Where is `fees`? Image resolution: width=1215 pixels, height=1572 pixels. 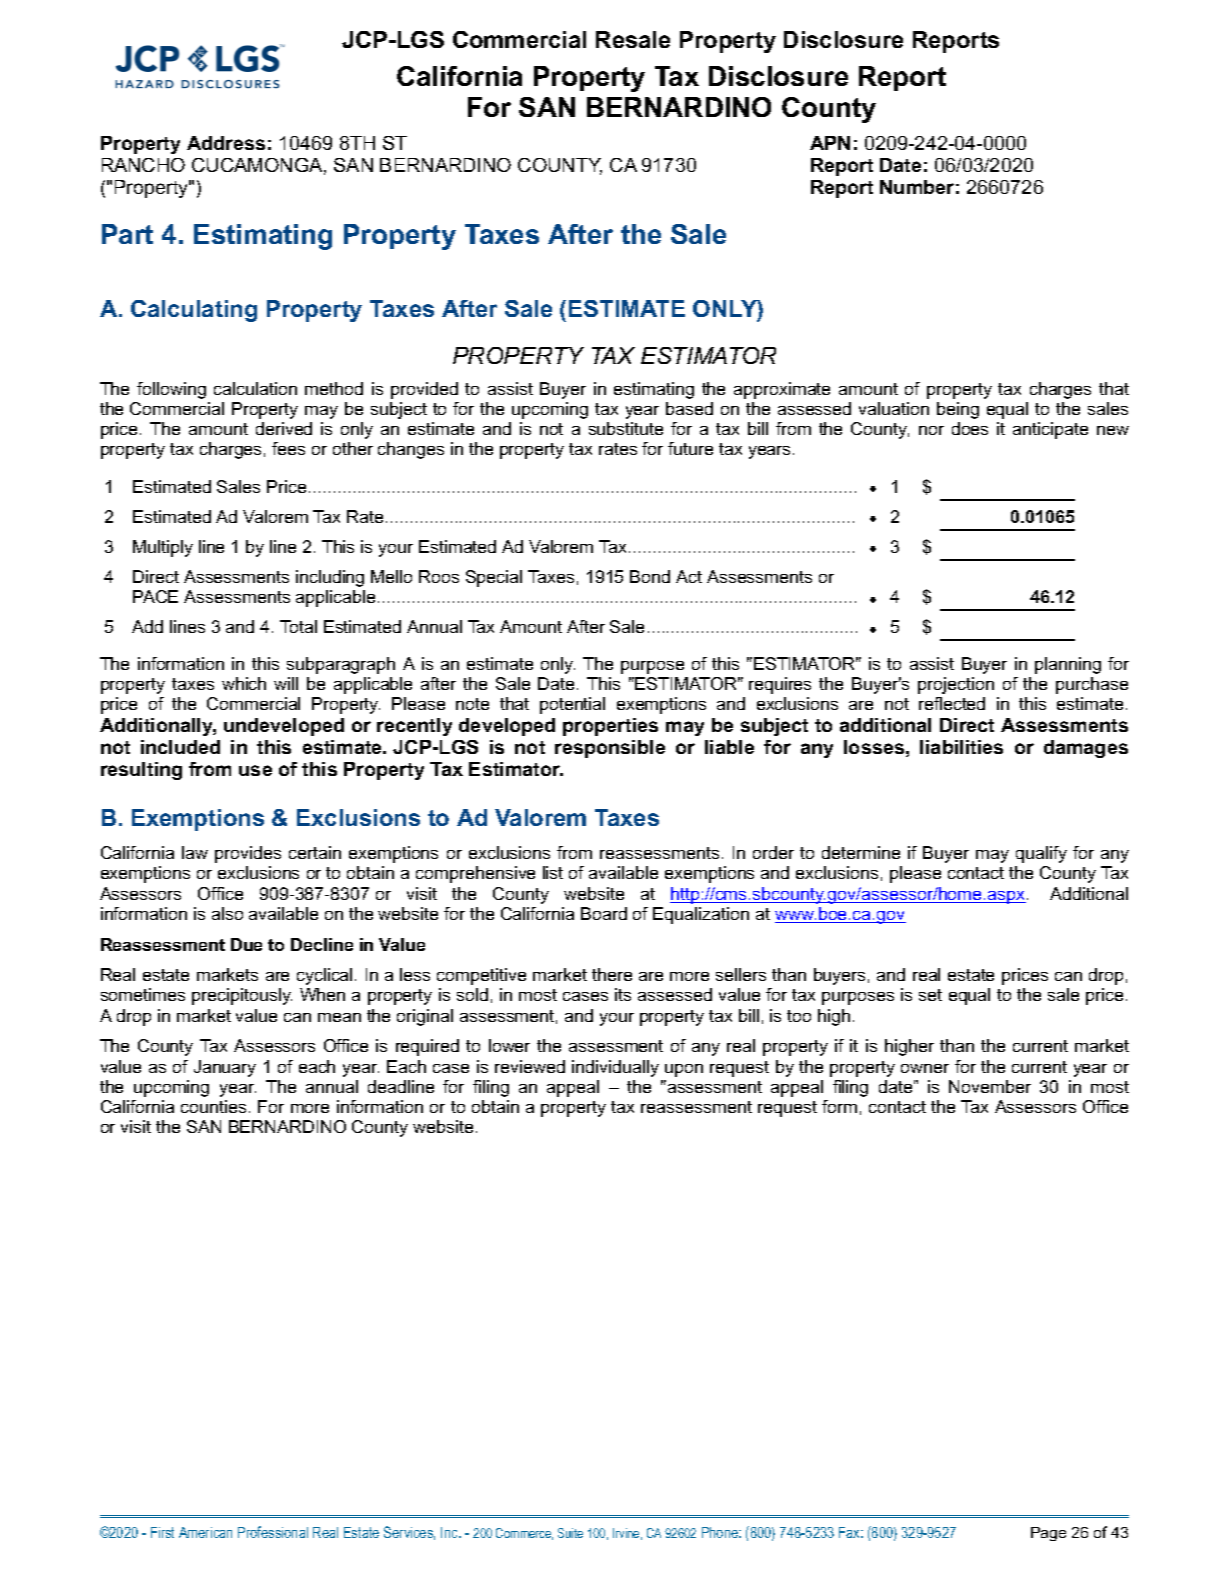
fees is located at coordinates (288, 448).
